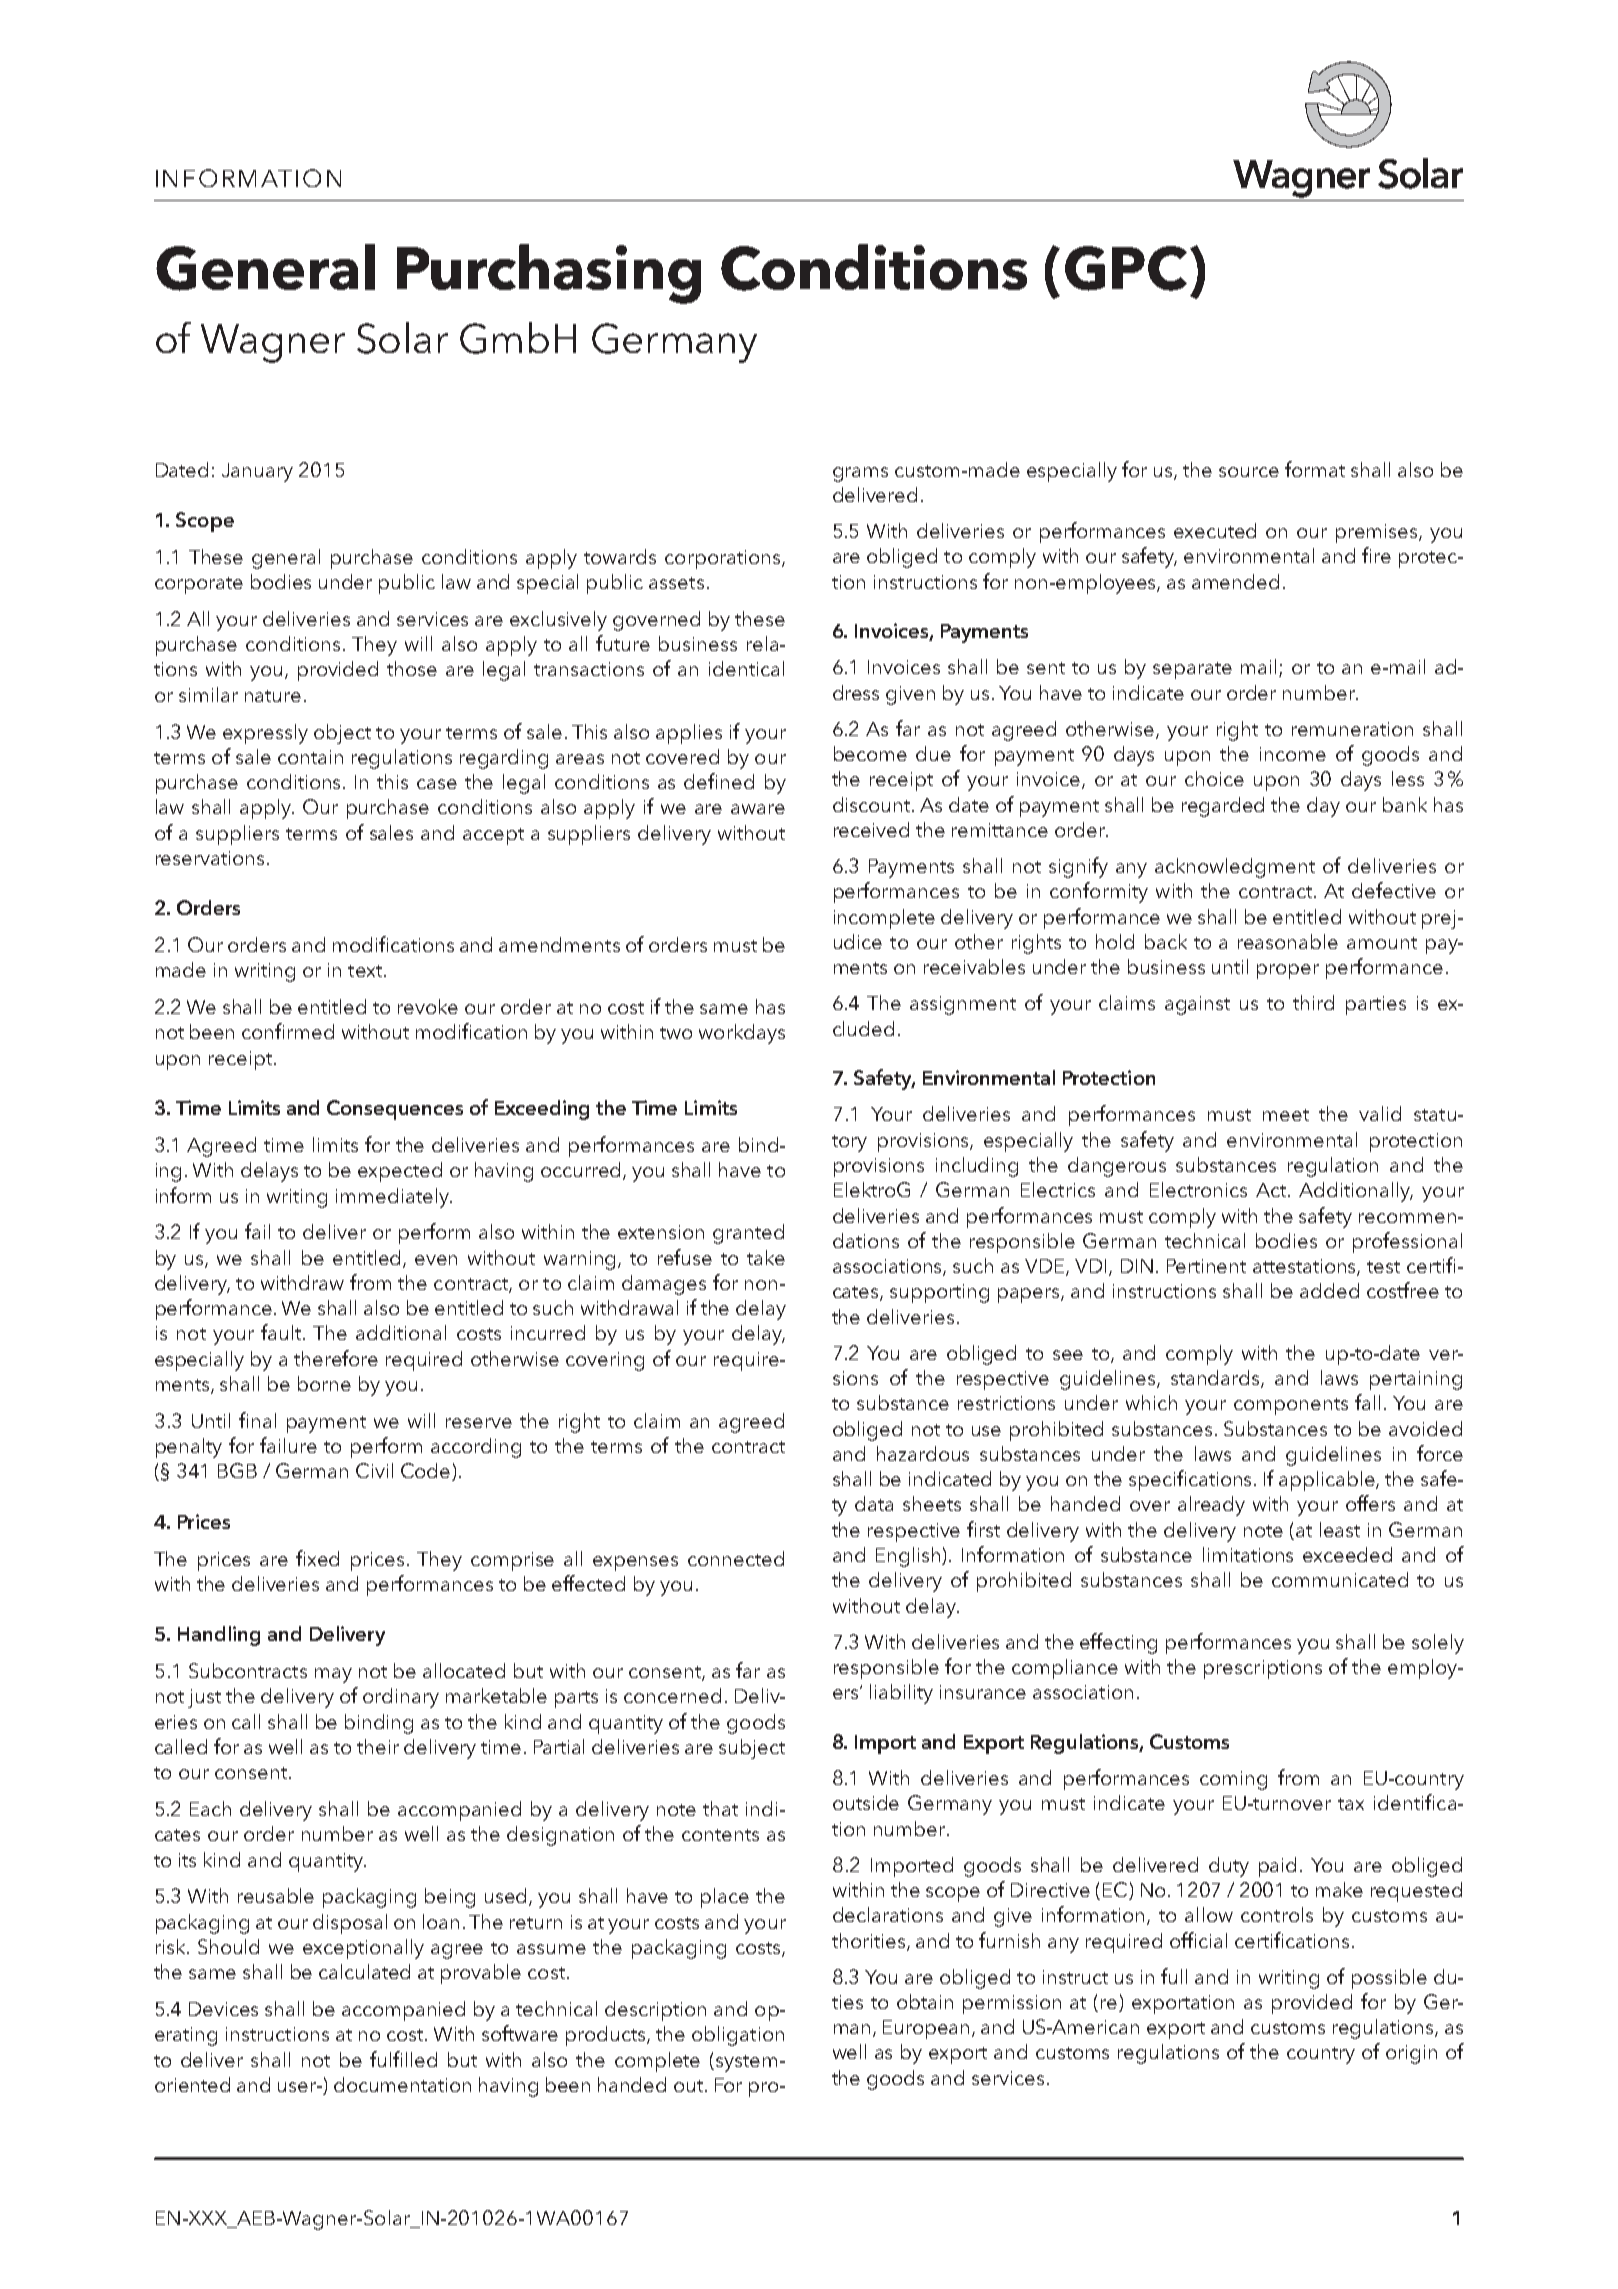 Image resolution: width=1618 pixels, height=2289 pixels. Describe the element at coordinates (298, 2087) in the document. I see `user` at that location.
